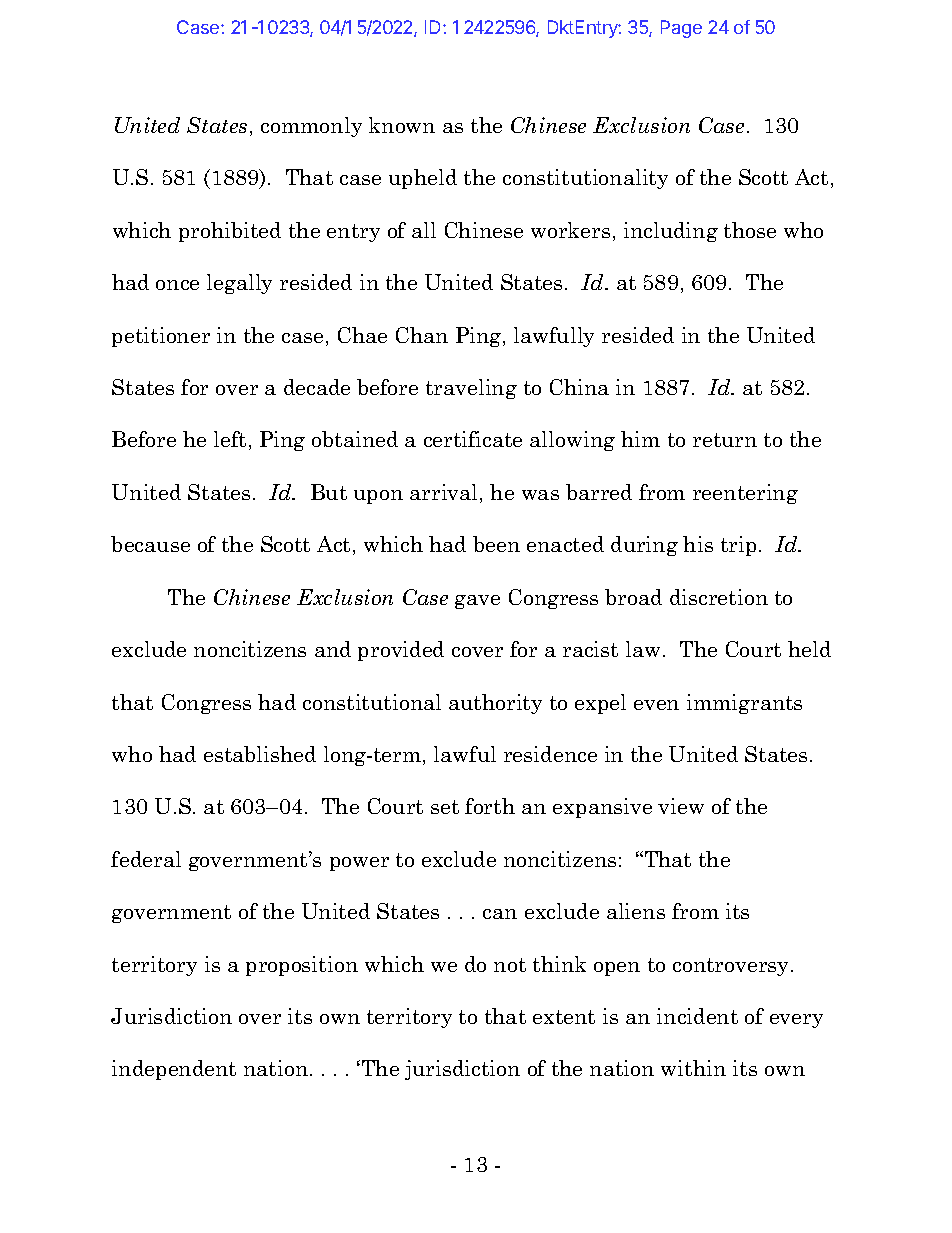 The width and height of the screenshot is (952, 1233). I want to click on trip, so click(738, 546).
